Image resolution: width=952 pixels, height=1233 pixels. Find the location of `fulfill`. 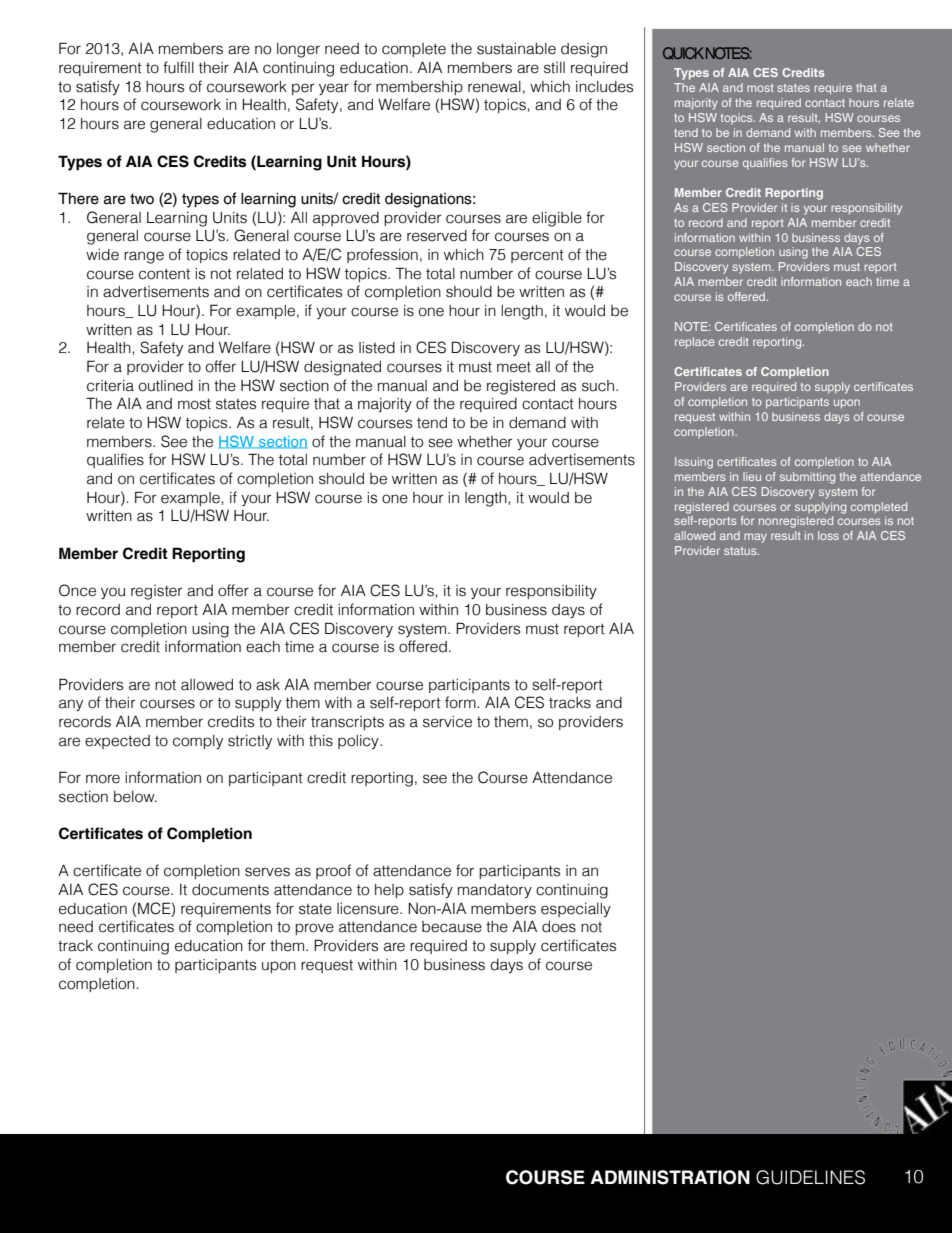

fulfill is located at coordinates (178, 67).
